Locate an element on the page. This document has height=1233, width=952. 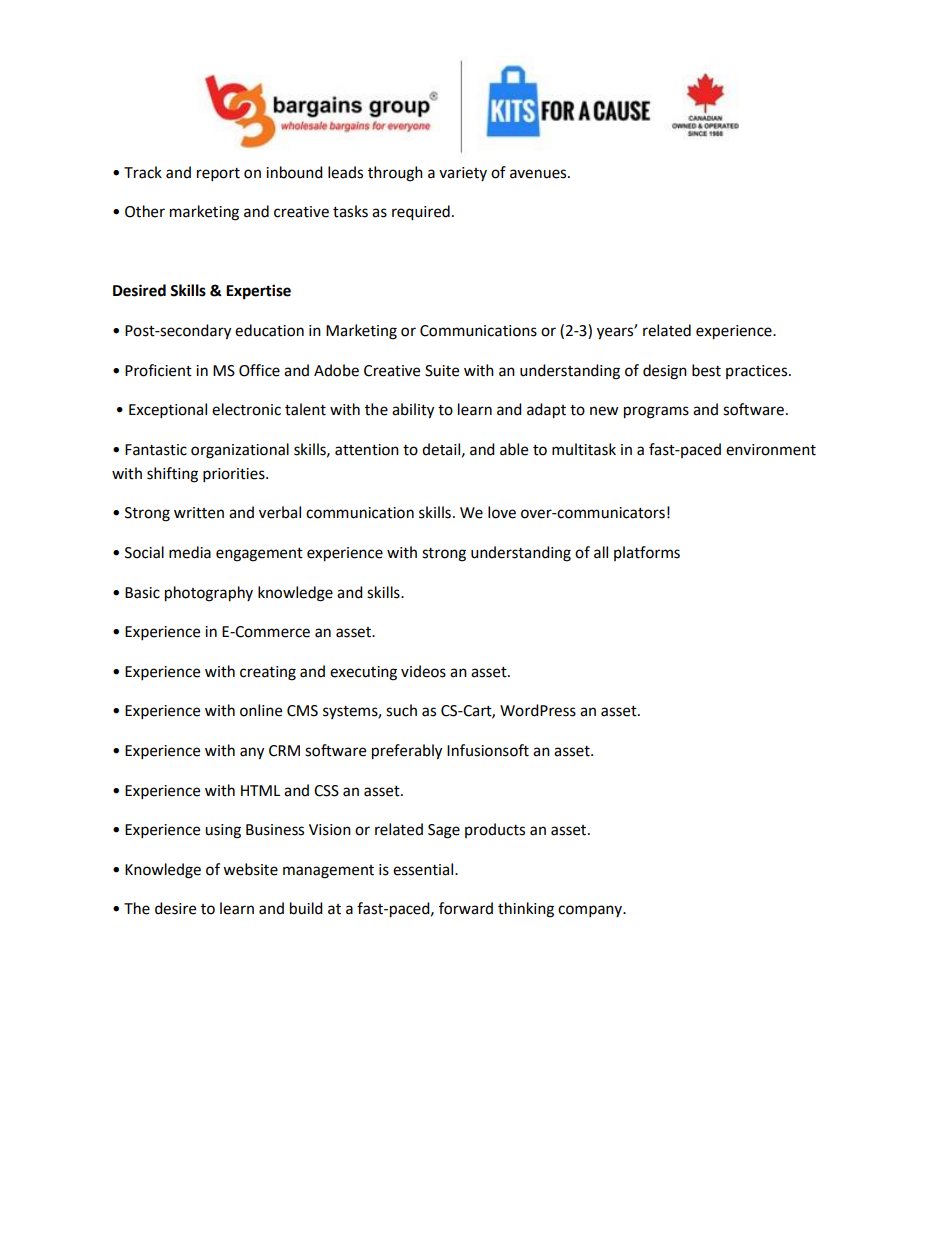
website is located at coordinates (250, 869).
